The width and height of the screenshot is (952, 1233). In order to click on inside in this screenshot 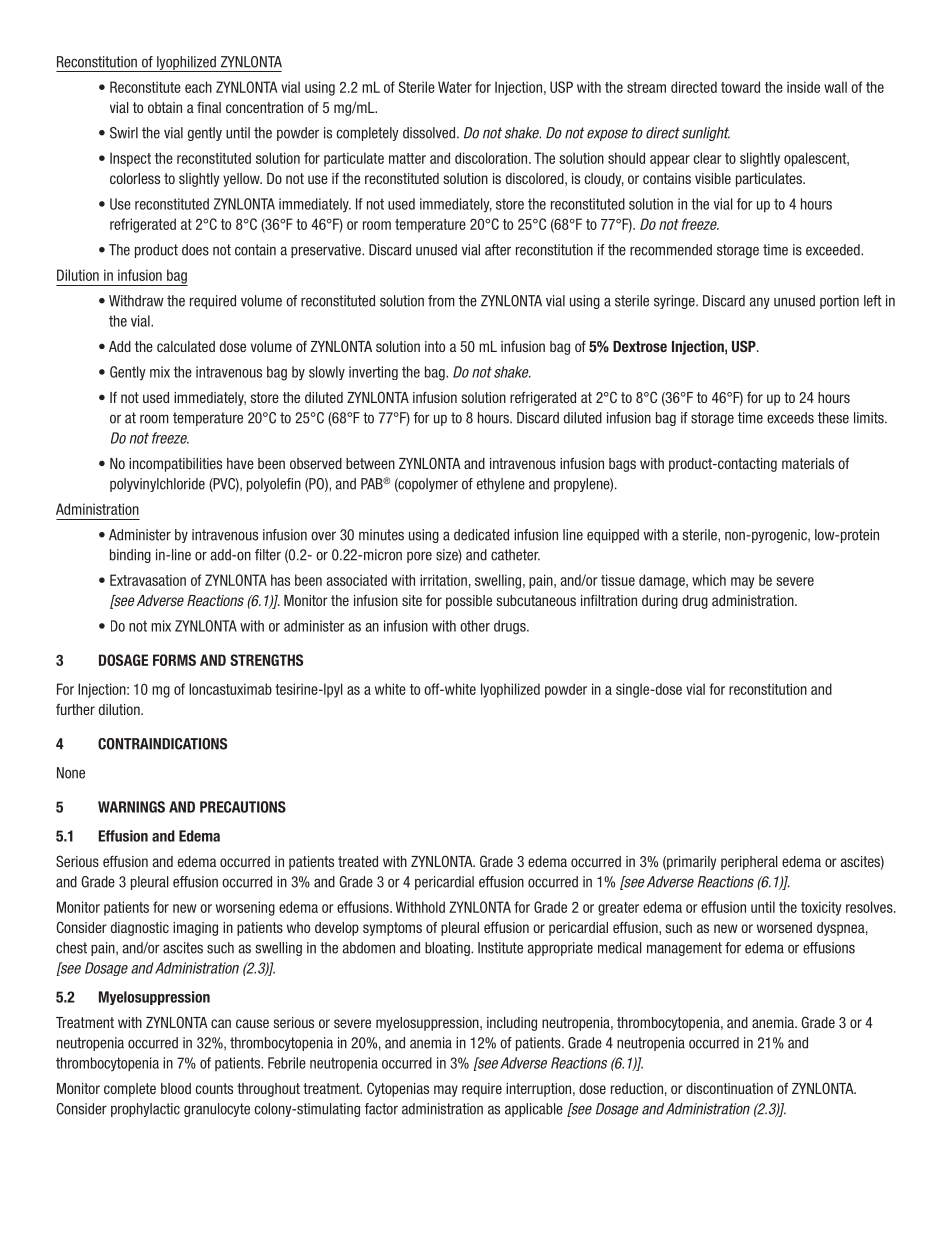, I will do `click(803, 87)`.
